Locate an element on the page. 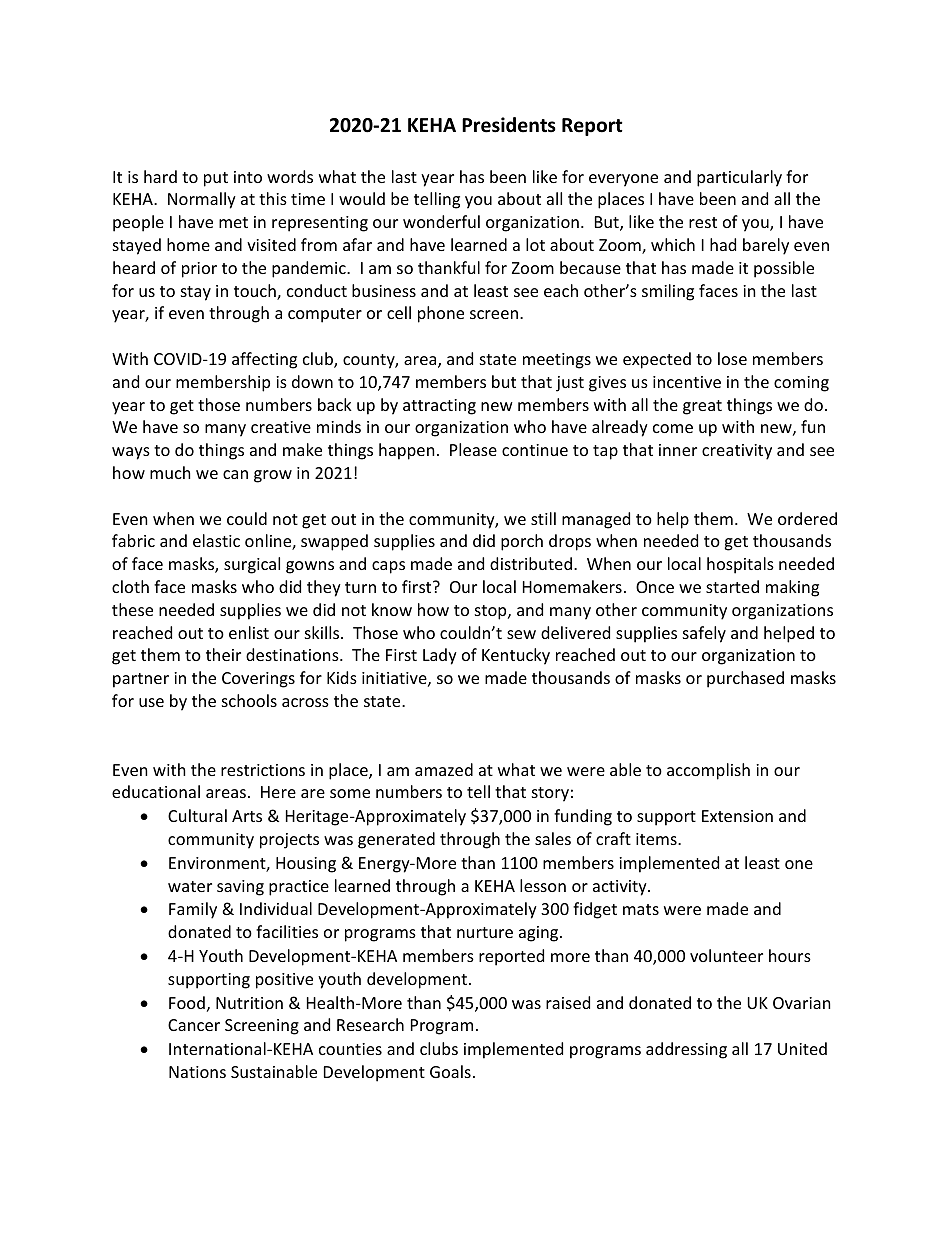  started is located at coordinates (732, 586).
